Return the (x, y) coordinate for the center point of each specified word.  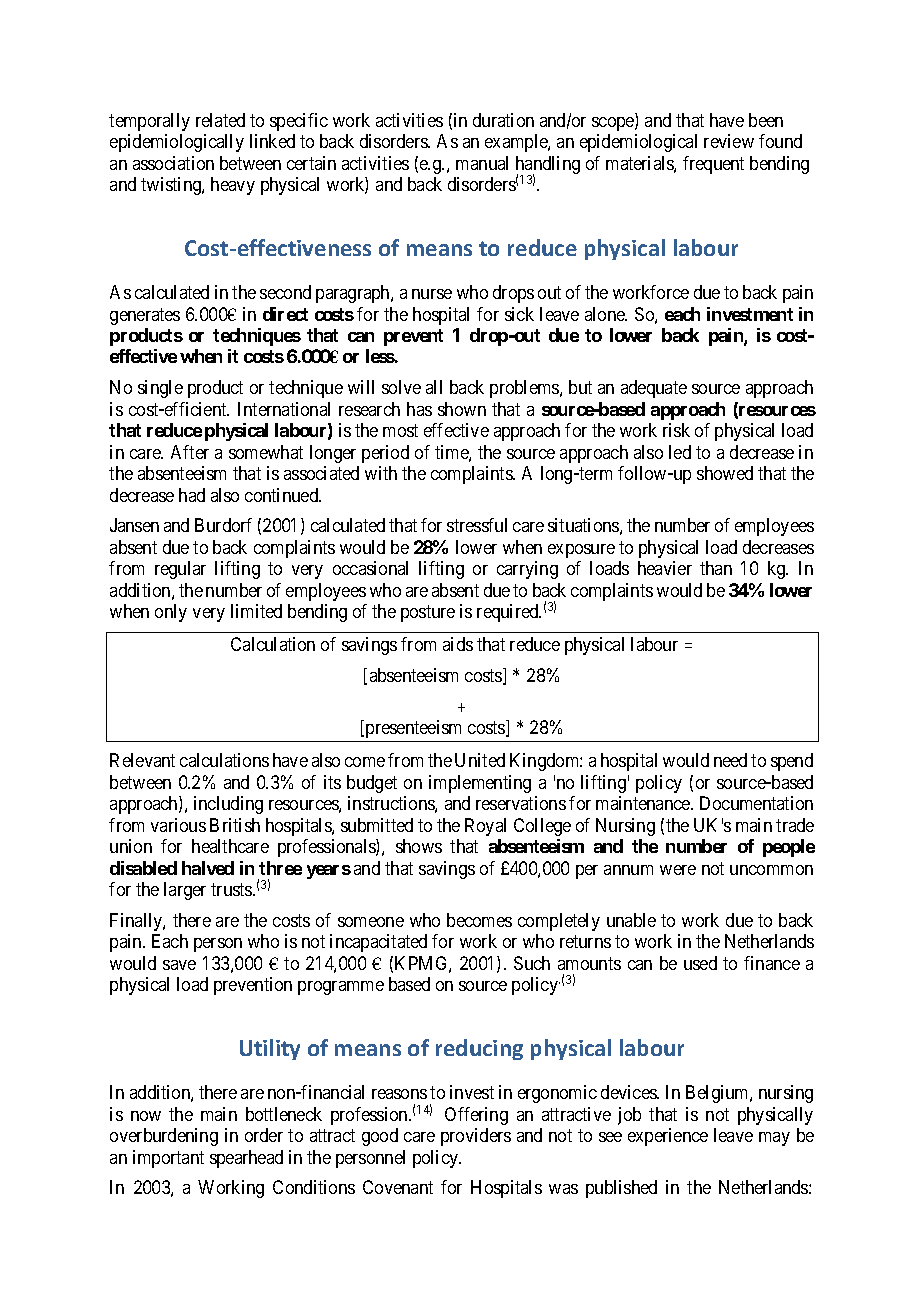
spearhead (246, 1159)
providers (476, 1137)
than (716, 568)
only (171, 613)
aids (458, 644)
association (173, 163)
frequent (713, 165)
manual (482, 163)
